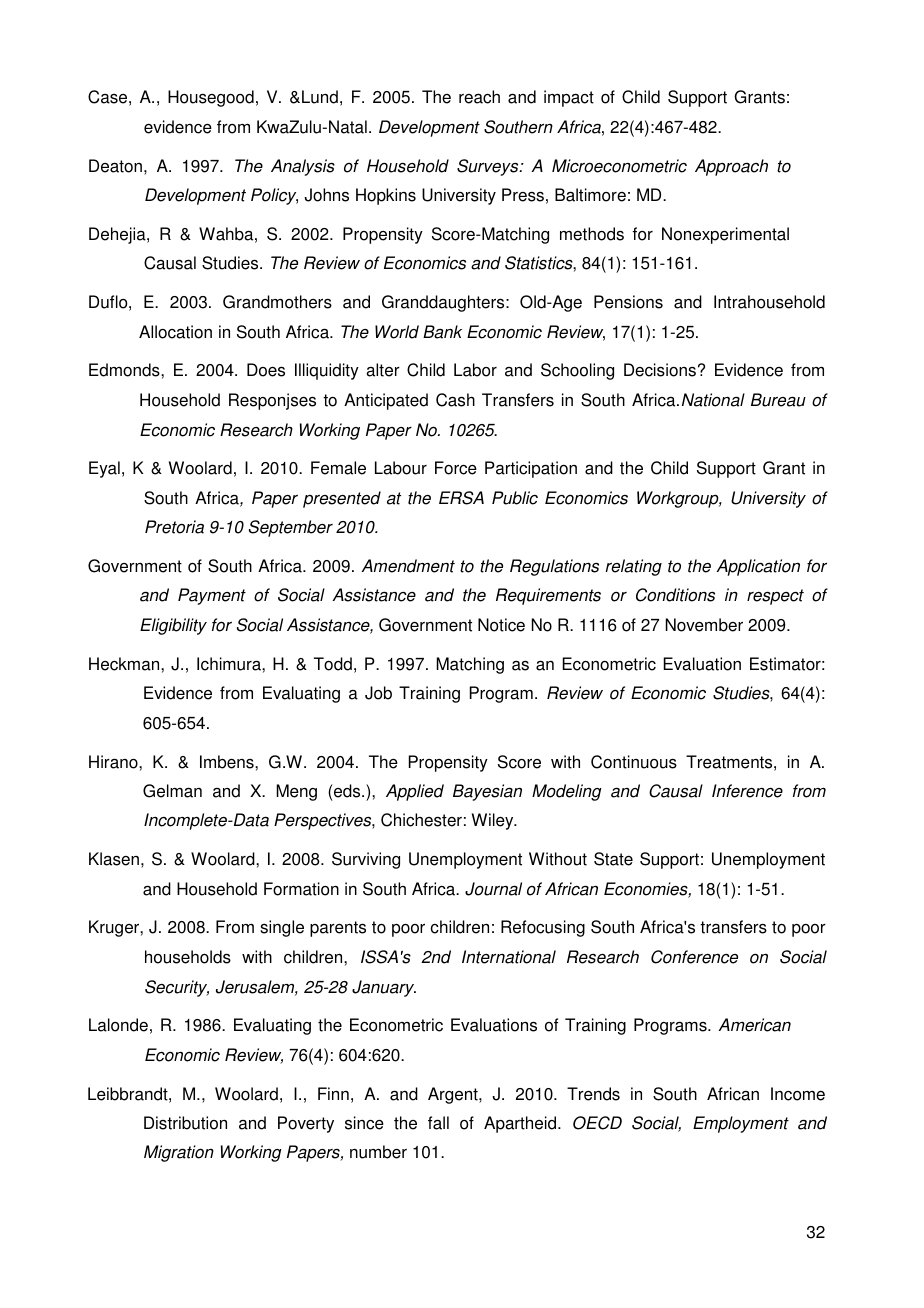  What do you see at coordinates (798, 1094) in the image?
I see `Income` at bounding box center [798, 1094].
